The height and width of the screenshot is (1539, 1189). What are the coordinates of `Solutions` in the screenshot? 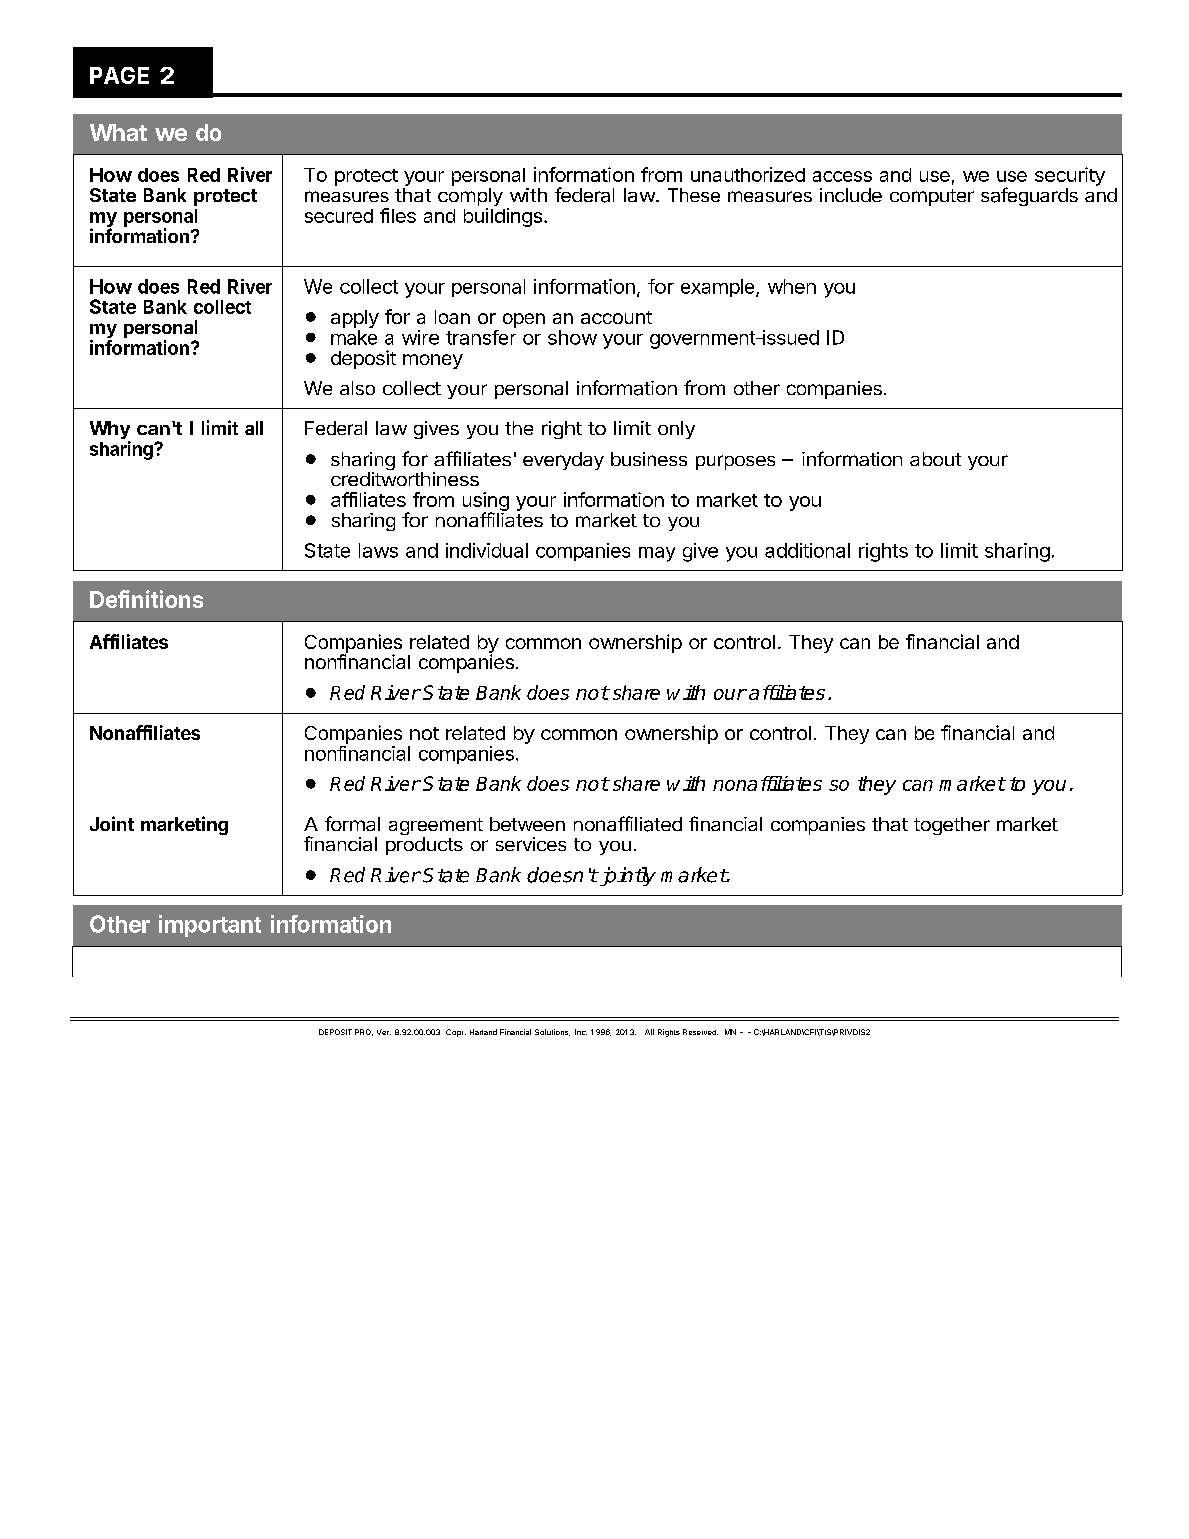 It's located at (552, 1032).
